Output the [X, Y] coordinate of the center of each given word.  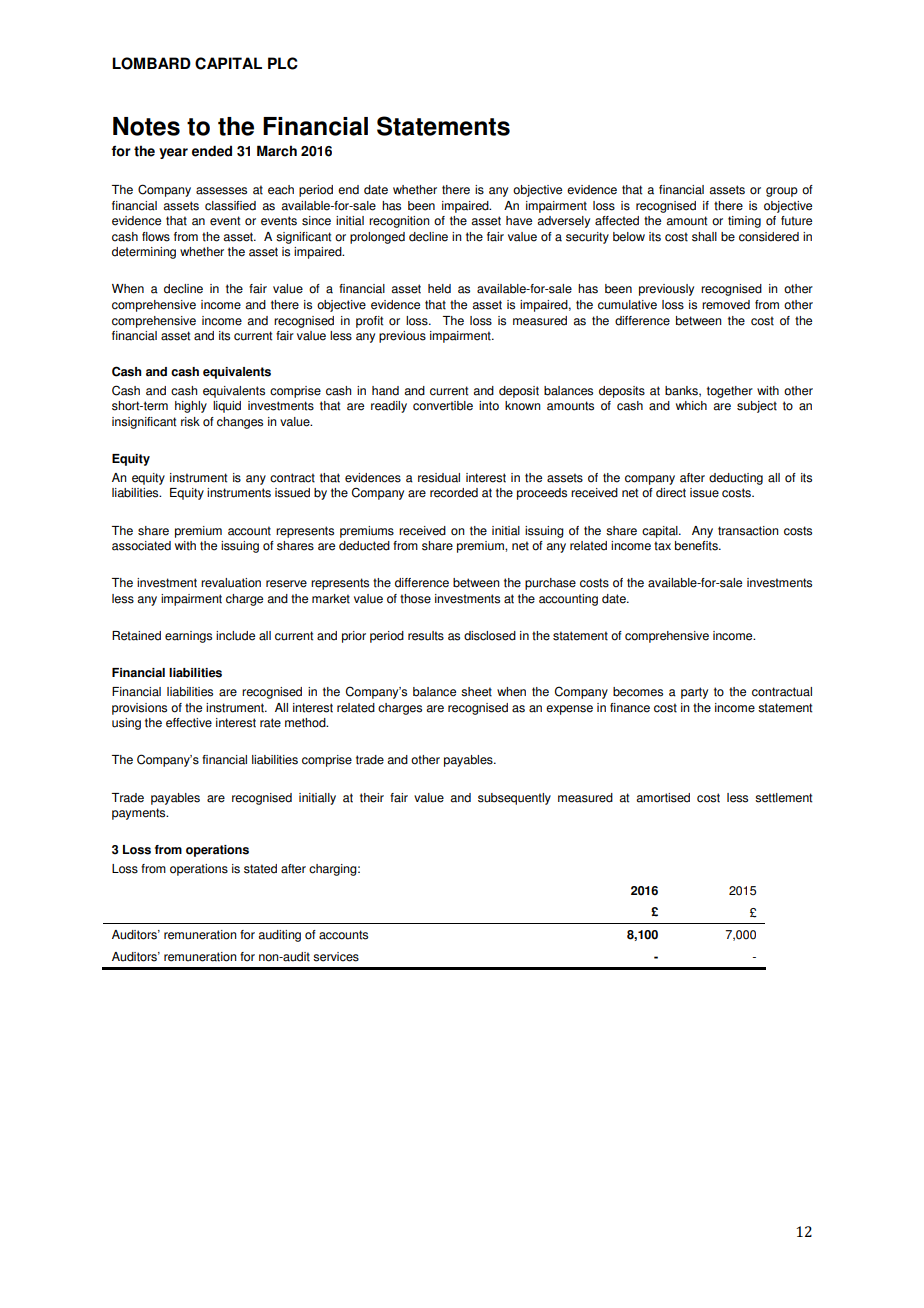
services [336, 957]
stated [260, 869]
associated [141, 546]
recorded [454, 493]
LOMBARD [151, 63]
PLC [283, 63]
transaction [748, 531]
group [782, 192]
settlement [783, 798]
